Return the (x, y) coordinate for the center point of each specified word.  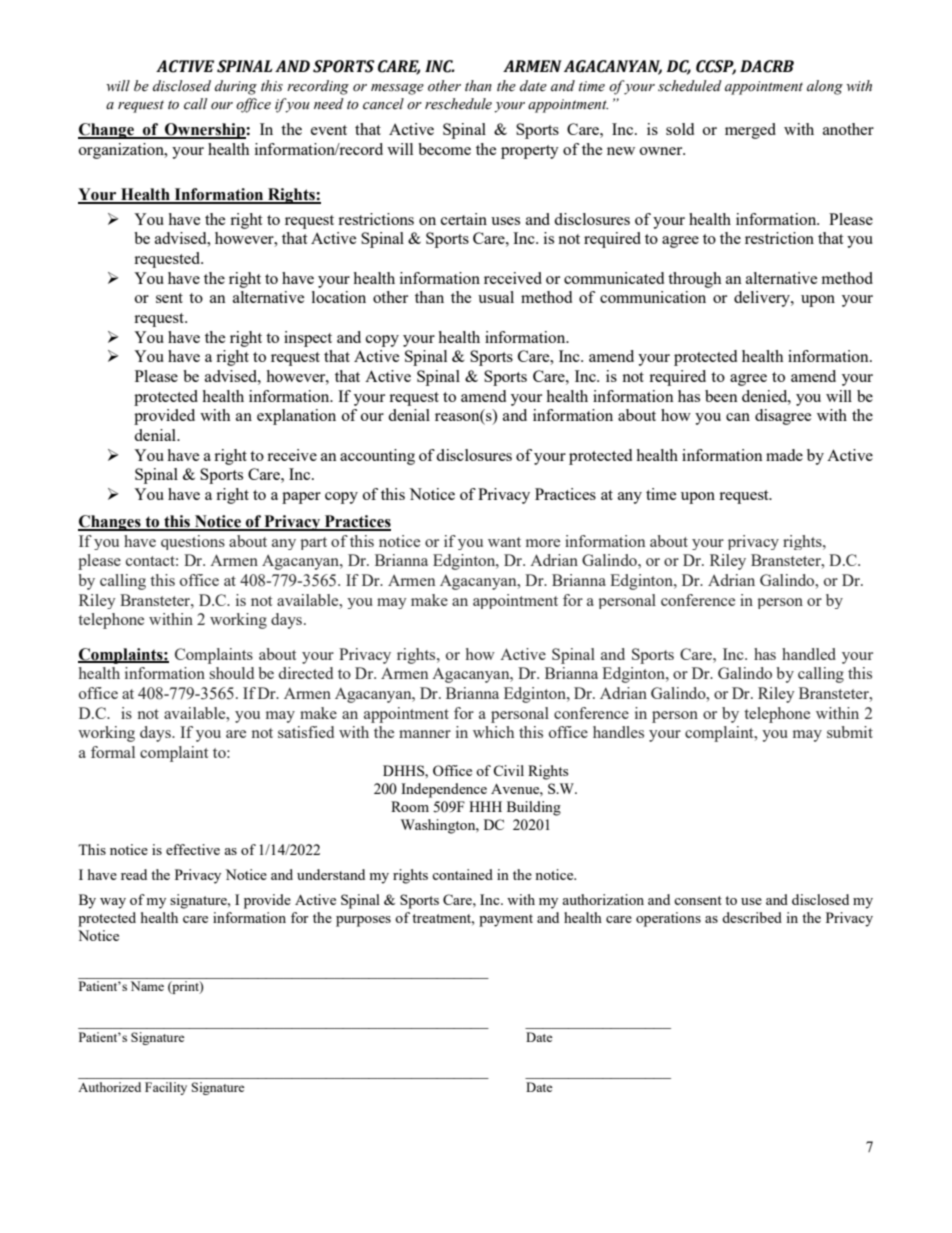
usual (496, 297)
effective (193, 849)
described (752, 917)
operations (668, 919)
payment (506, 920)
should (231, 673)
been (721, 396)
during (236, 87)
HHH (485, 806)
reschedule (458, 104)
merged (750, 131)
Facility (166, 1088)
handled (809, 654)
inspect (308, 339)
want (504, 542)
